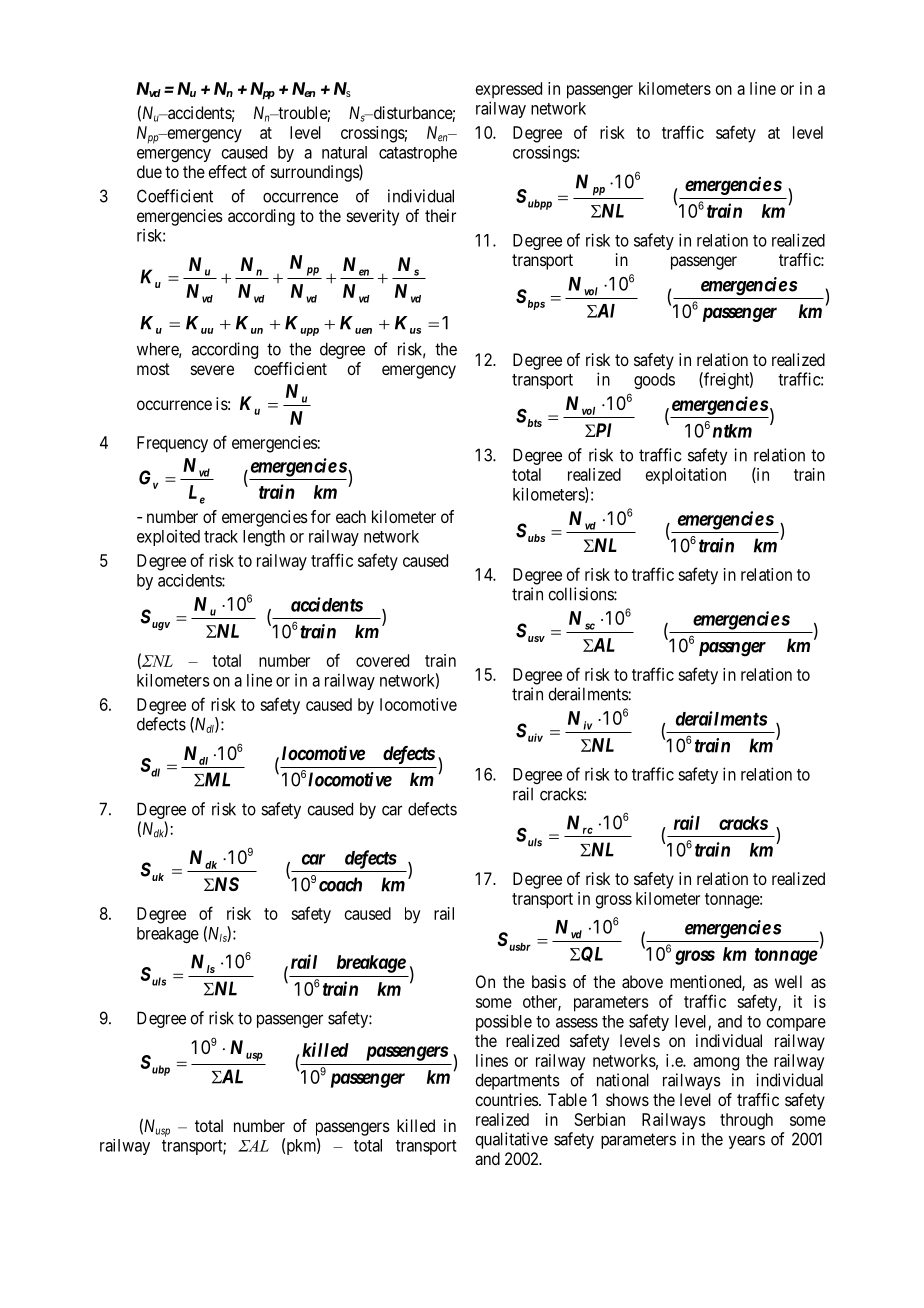 The height and width of the image is (1308, 924). Describe the element at coordinates (549, 981) in the image. I see `basis` at that location.
